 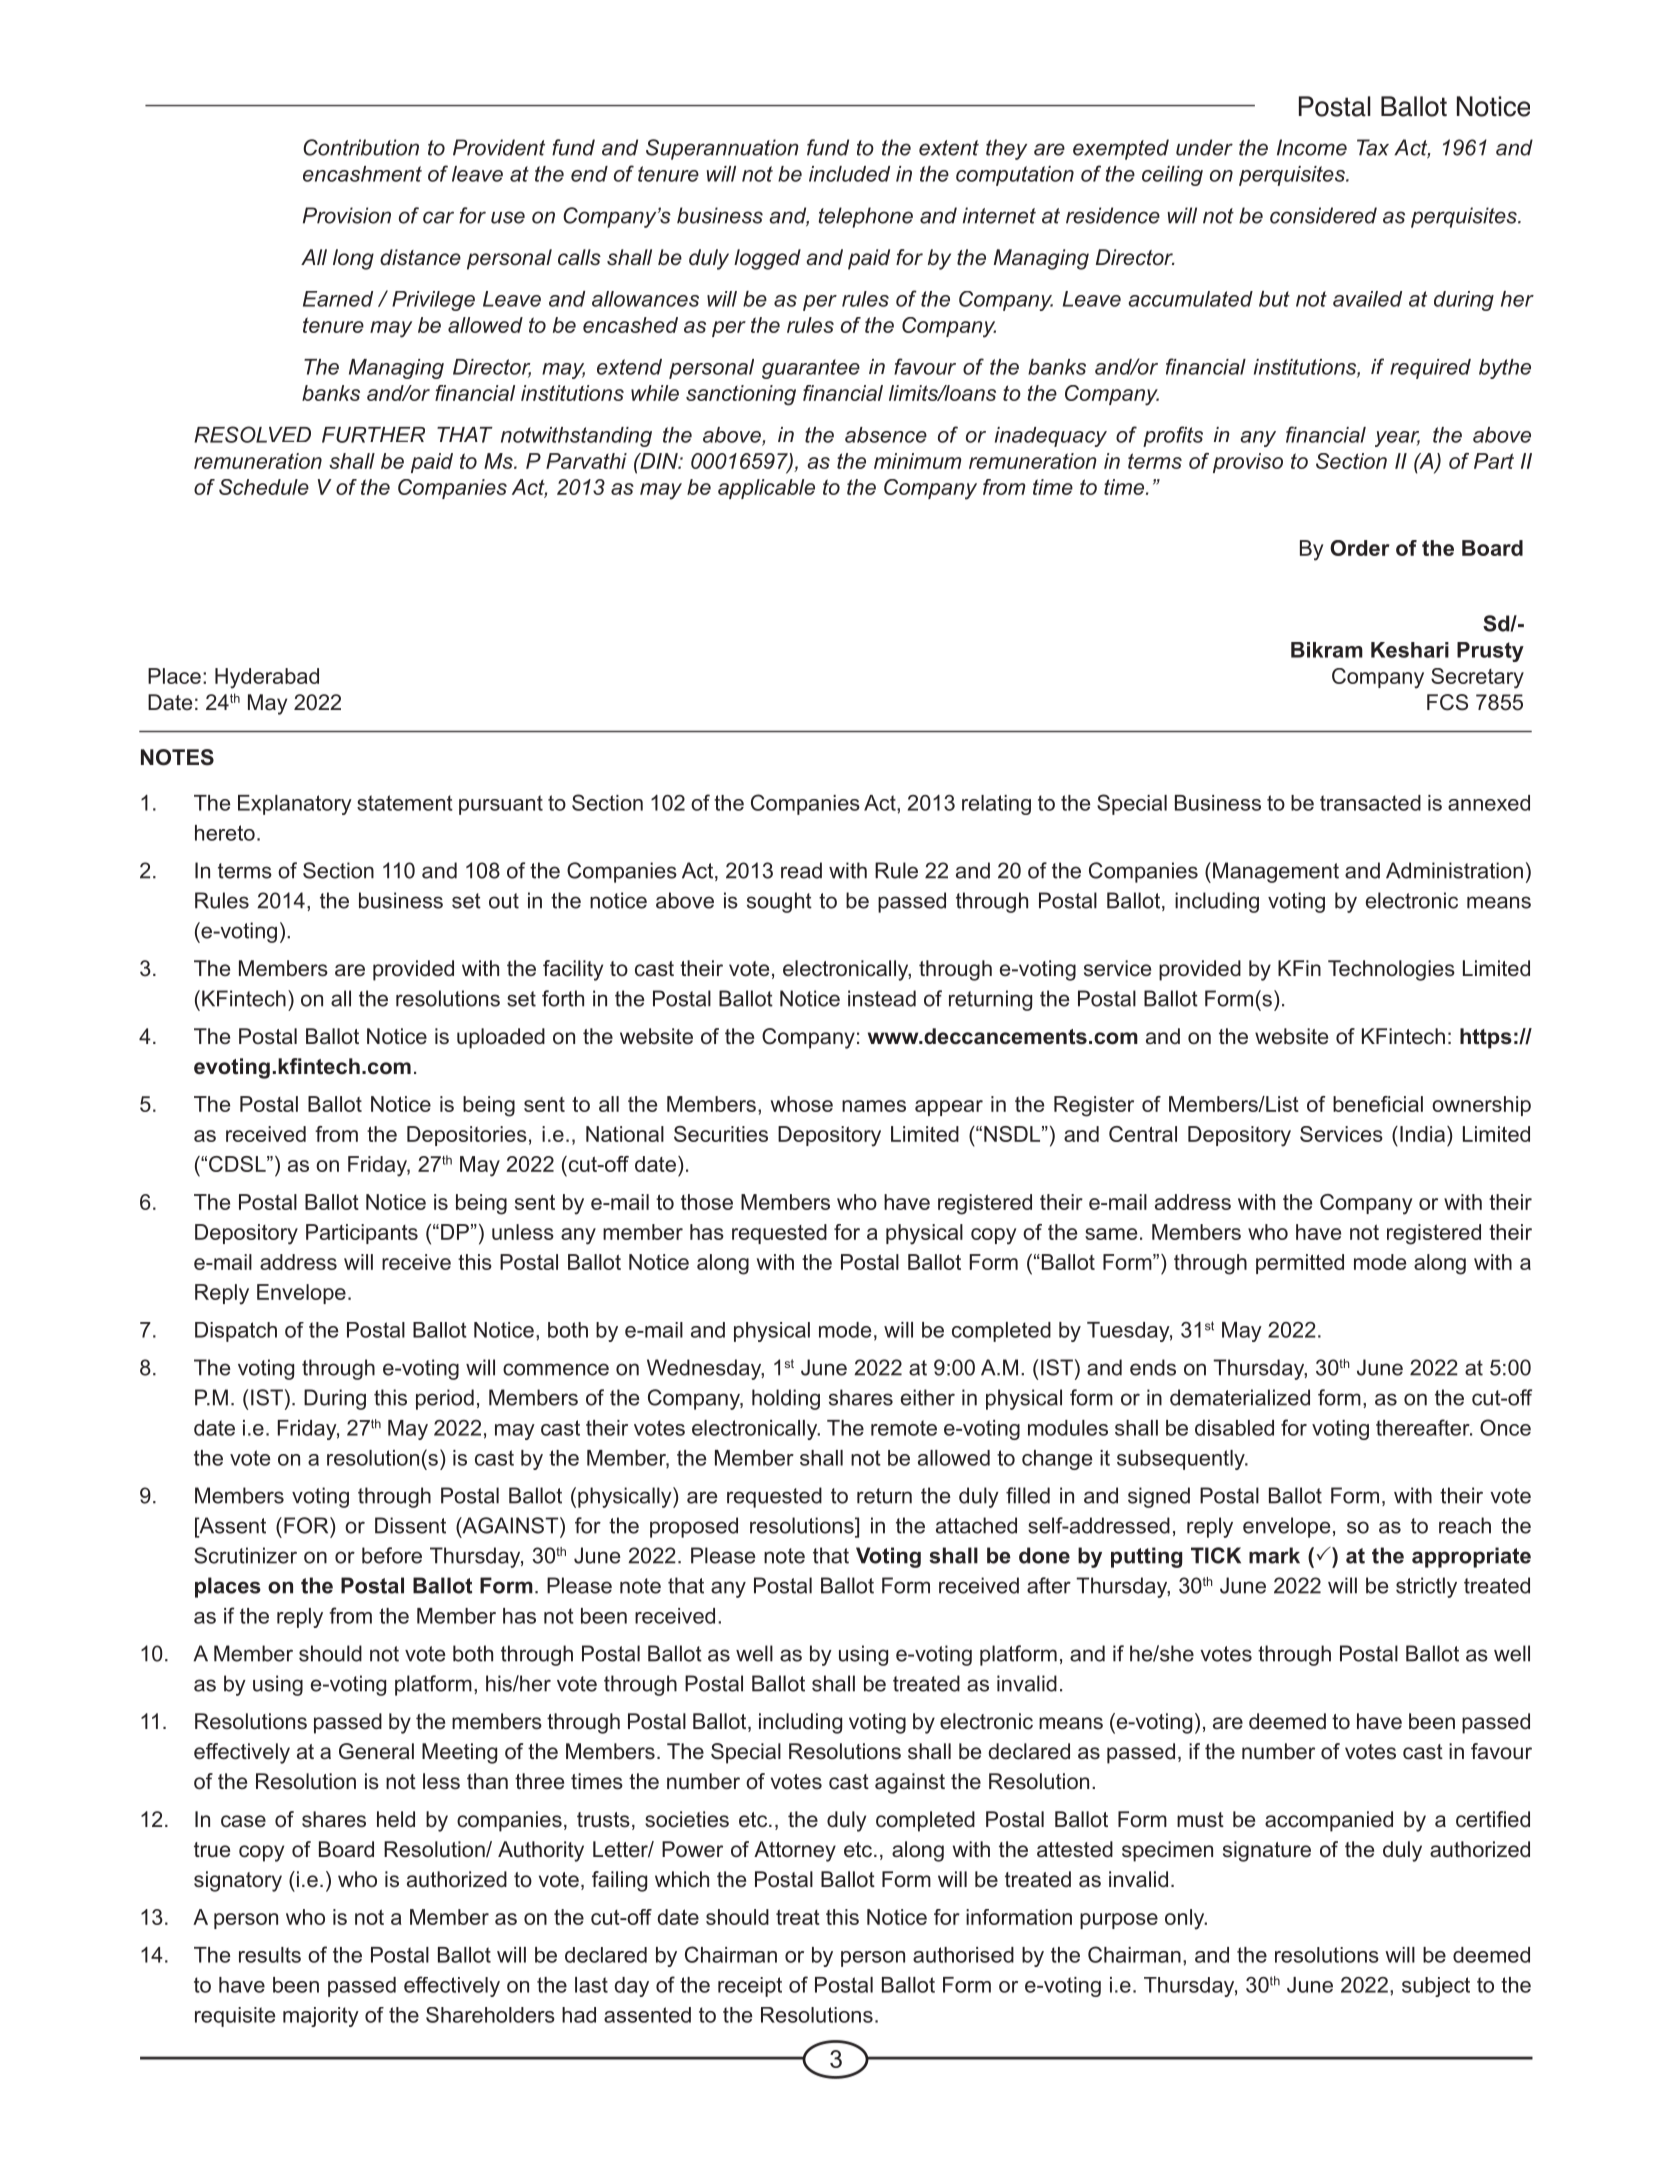 What do you see at coordinates (1370, 803) in the screenshot?
I see `transacted` at bounding box center [1370, 803].
